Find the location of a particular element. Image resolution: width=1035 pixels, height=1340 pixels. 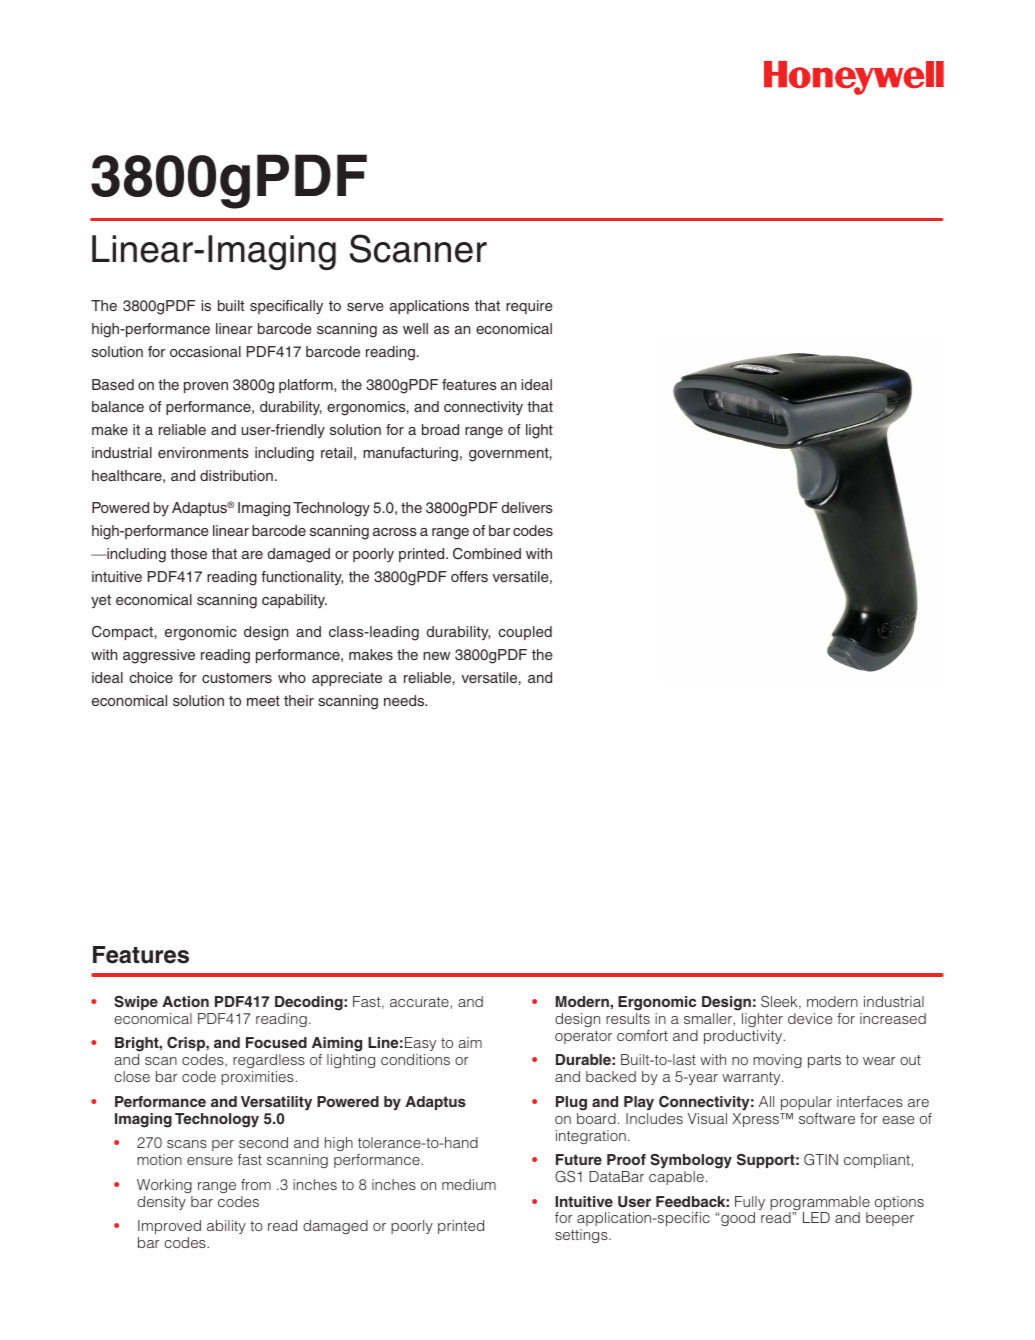

require is located at coordinates (529, 307).
